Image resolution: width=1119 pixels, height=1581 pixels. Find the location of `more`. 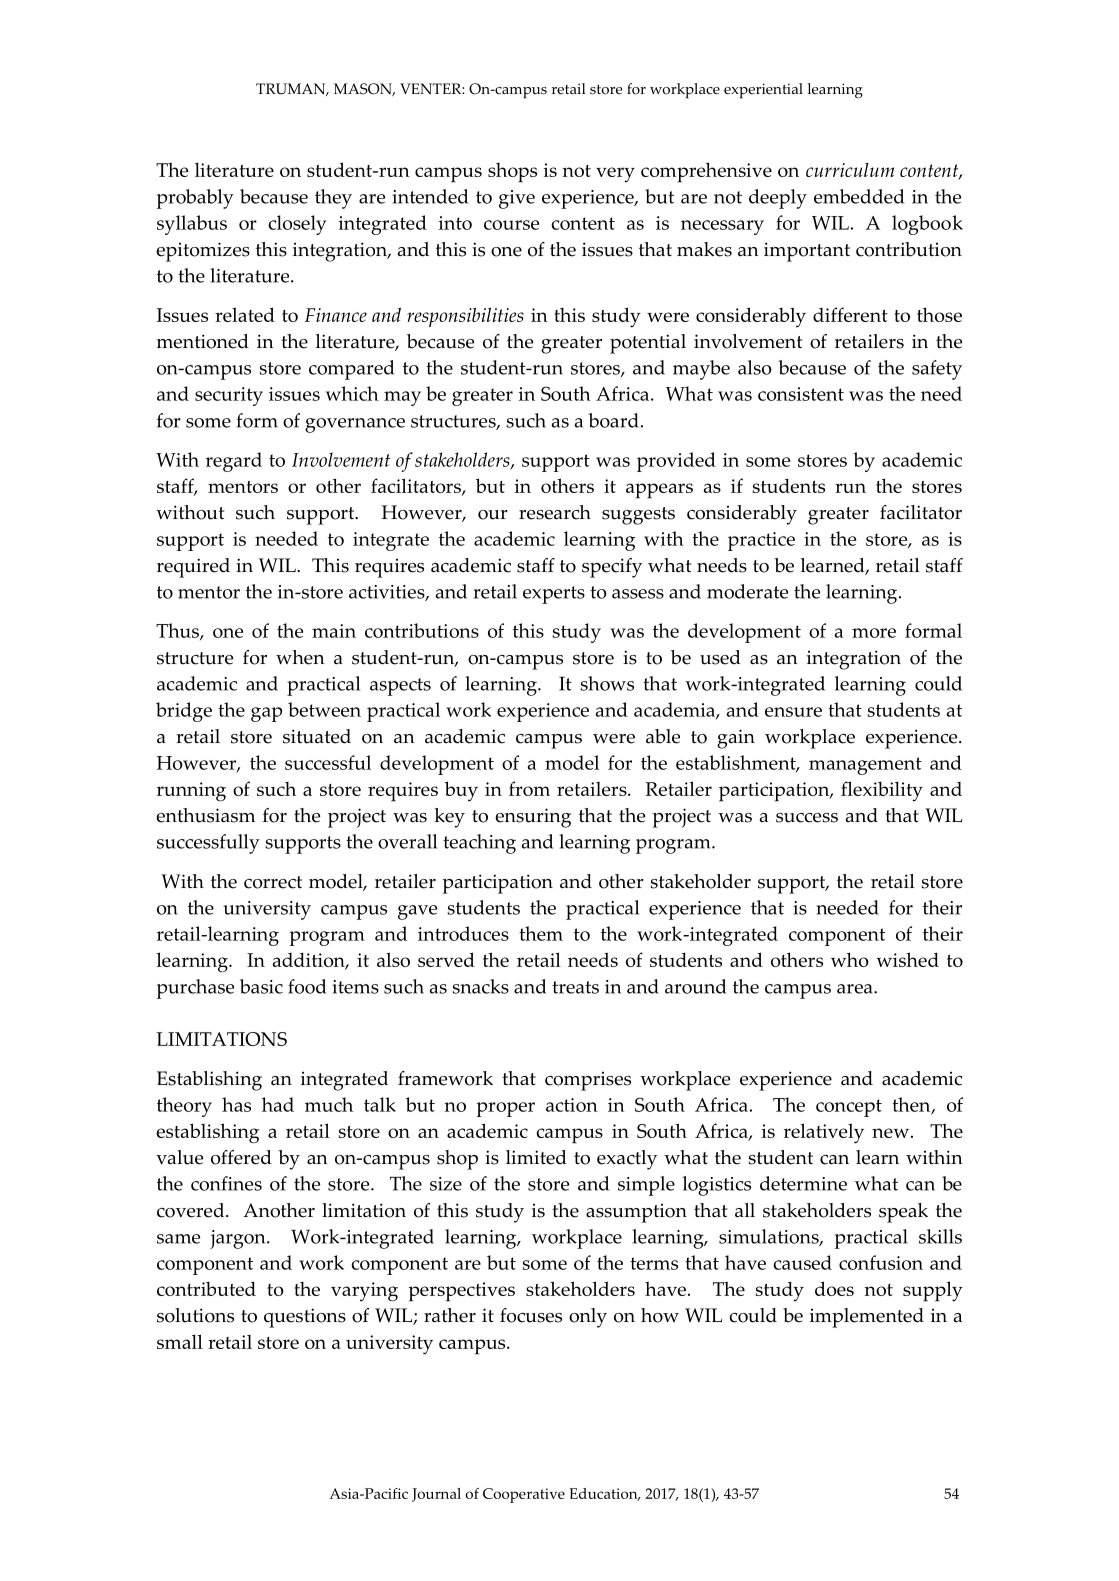

more is located at coordinates (874, 633).
